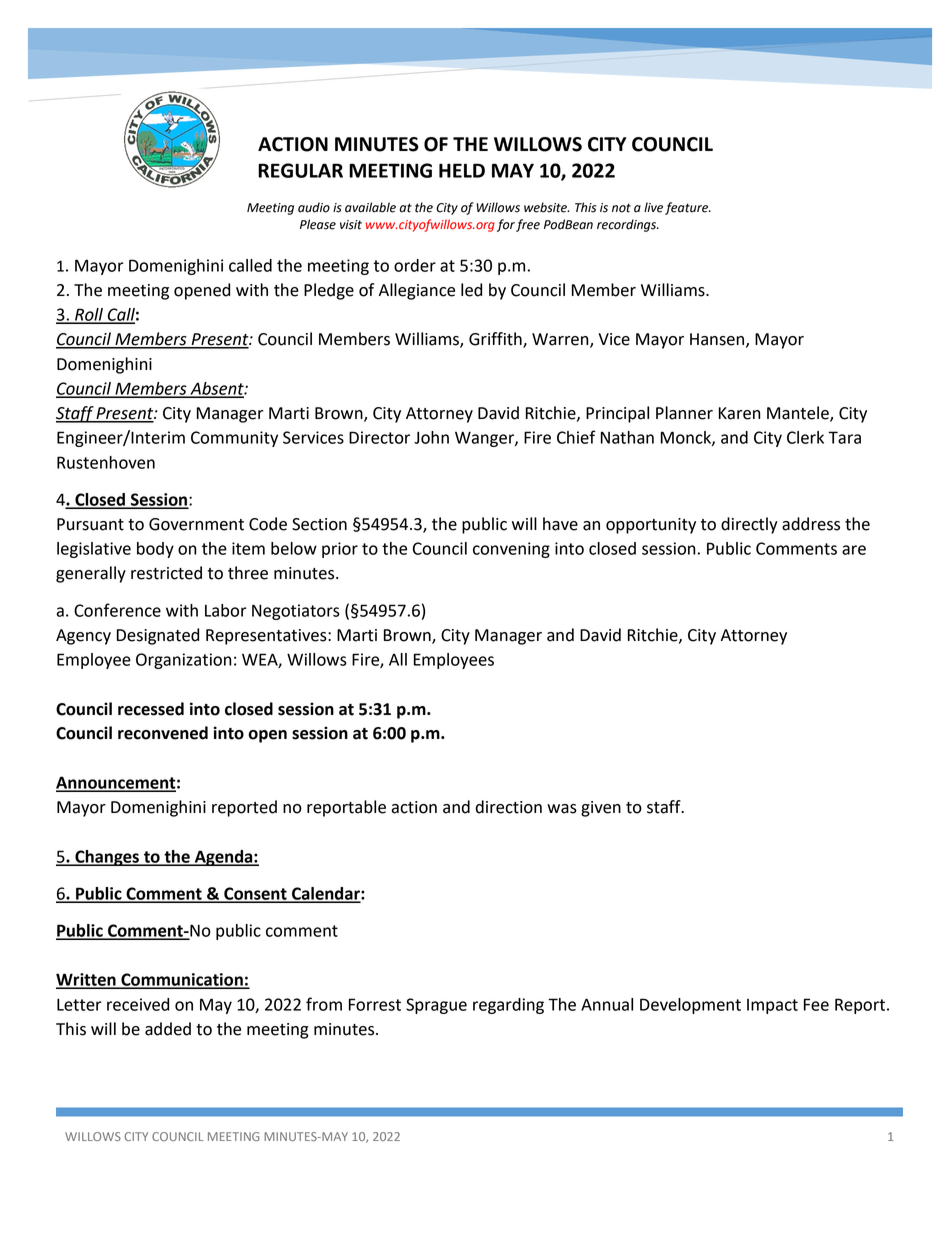  I want to click on received, so click(138, 1004).
